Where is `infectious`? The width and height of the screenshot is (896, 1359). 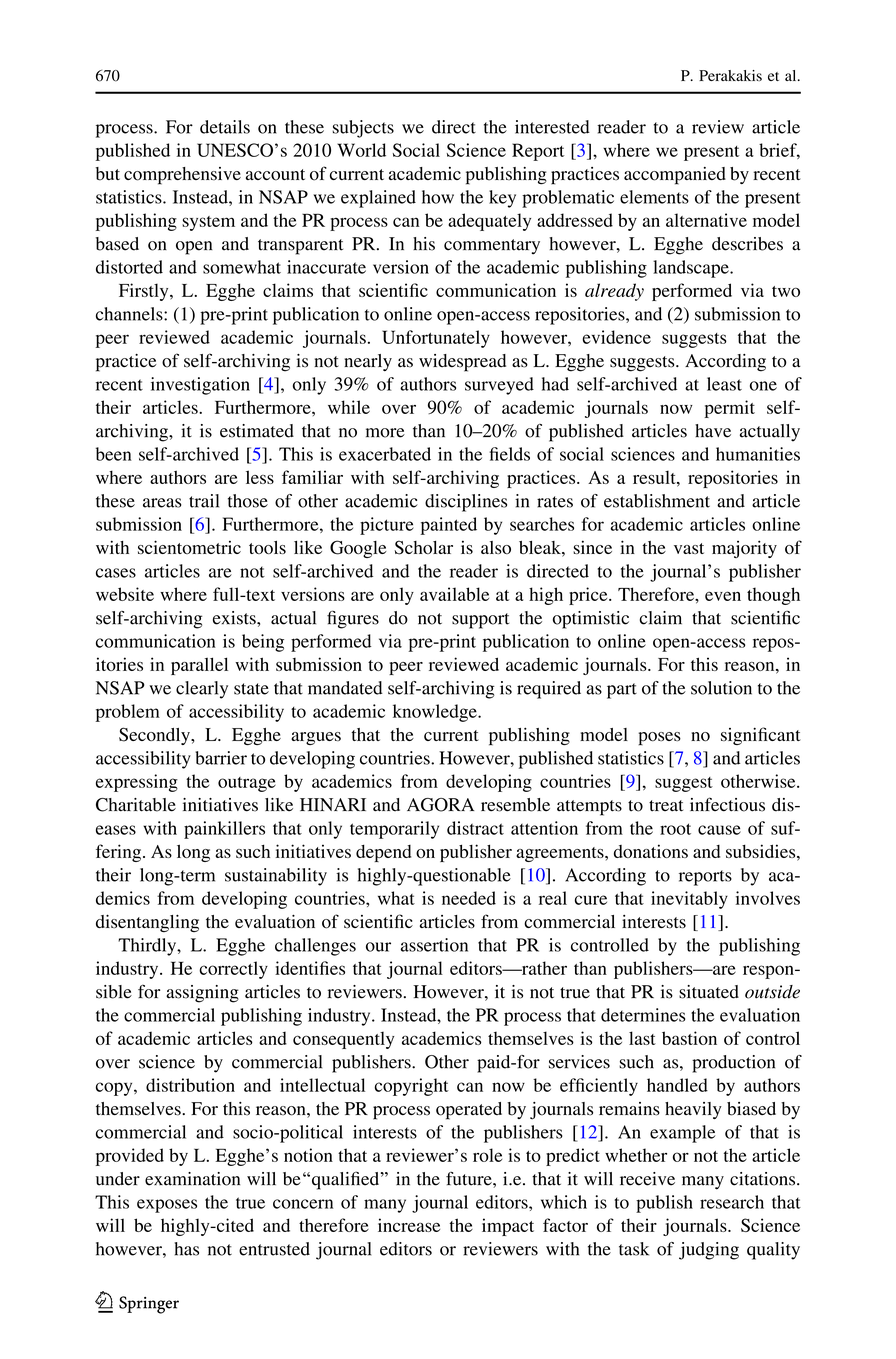
infectious is located at coordinates (727, 804).
